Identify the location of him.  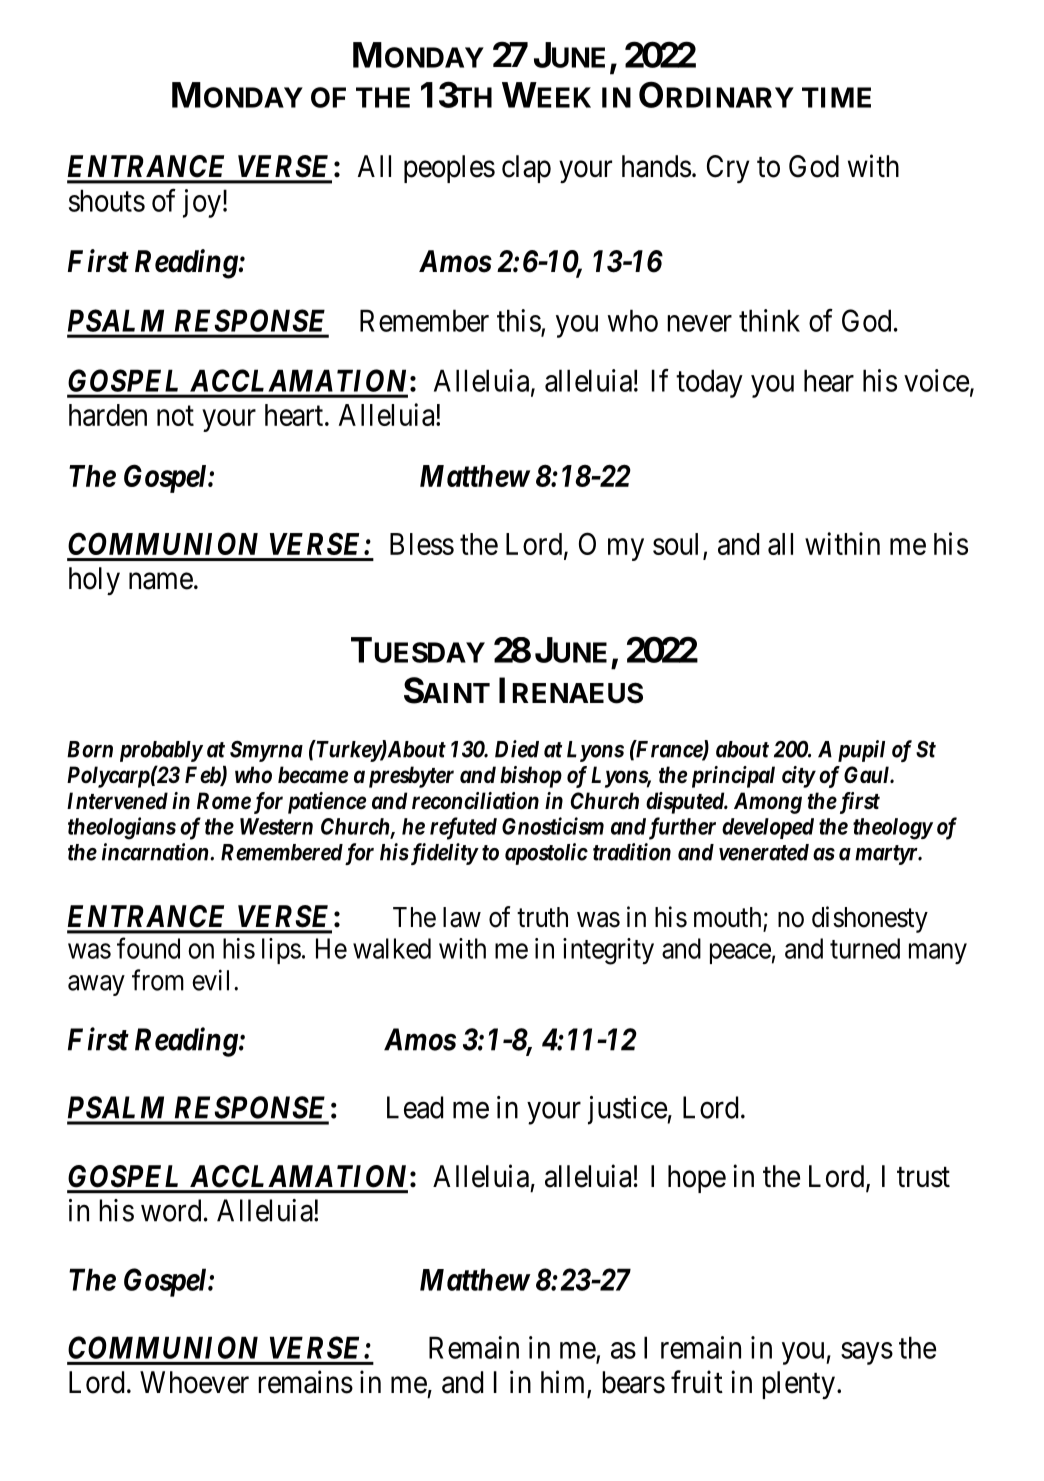
(562, 1381).
